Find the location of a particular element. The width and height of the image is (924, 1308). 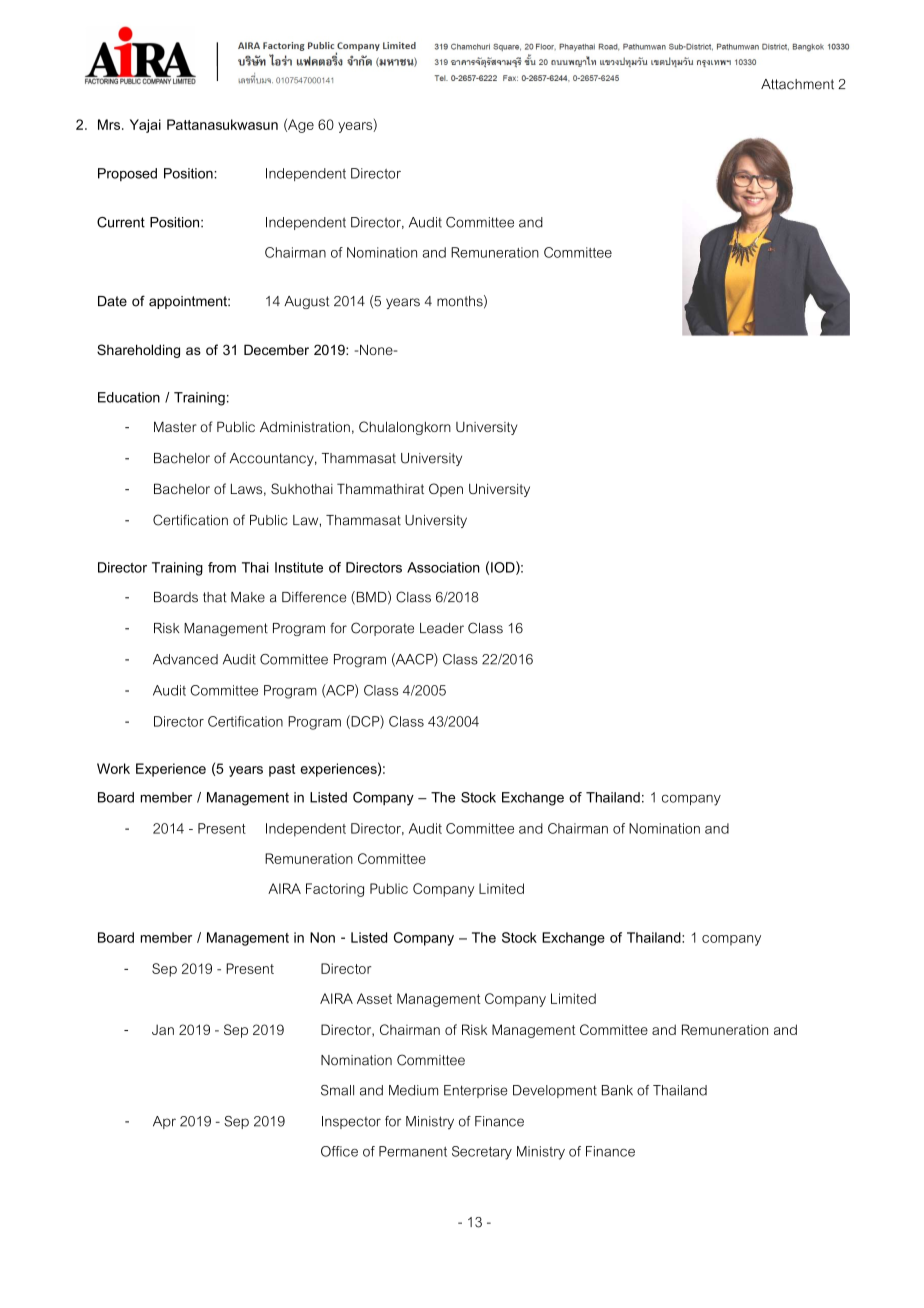

Advanced is located at coordinates (185, 659).
